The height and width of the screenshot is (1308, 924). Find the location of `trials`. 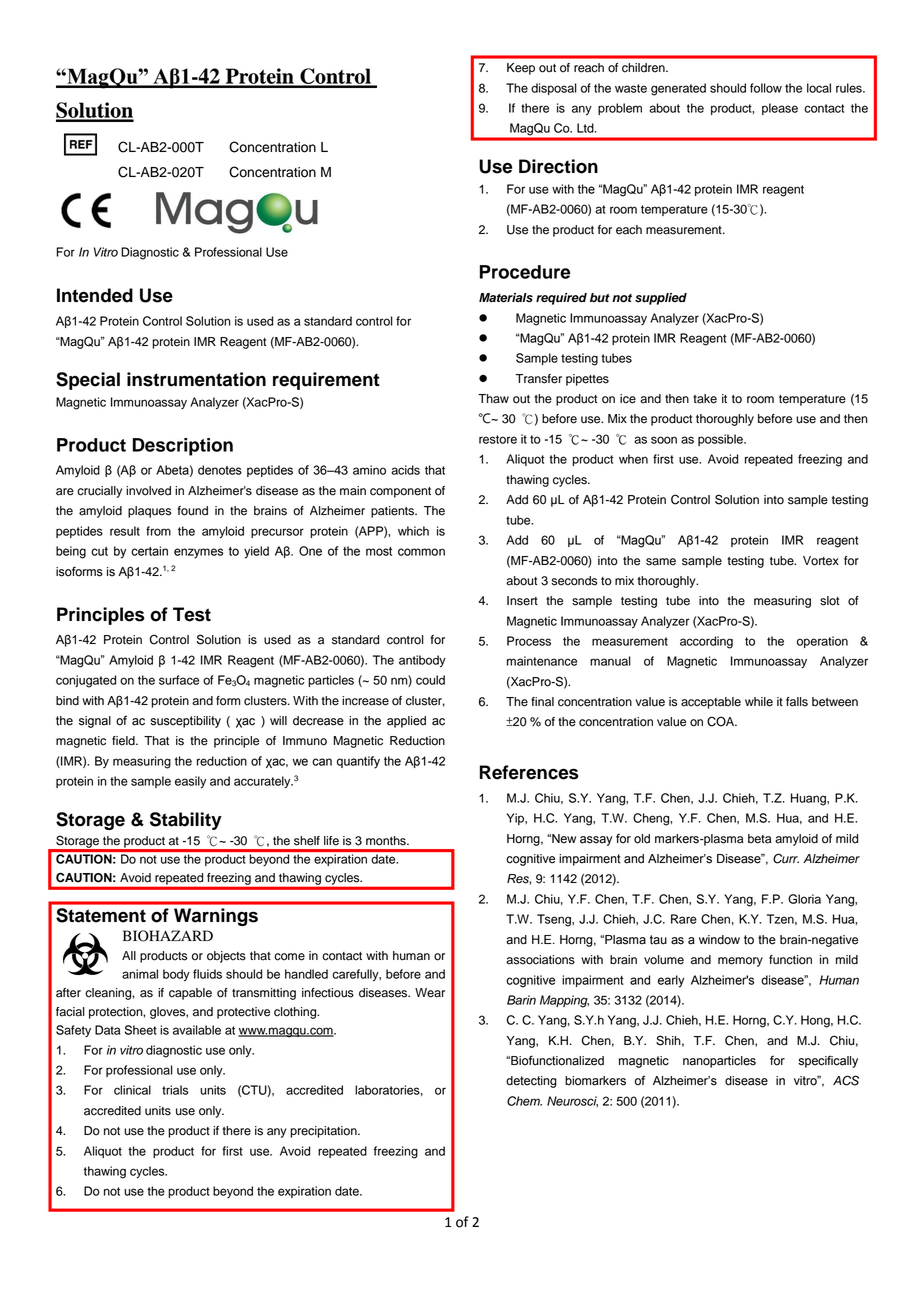

trials is located at coordinates (175, 1090).
